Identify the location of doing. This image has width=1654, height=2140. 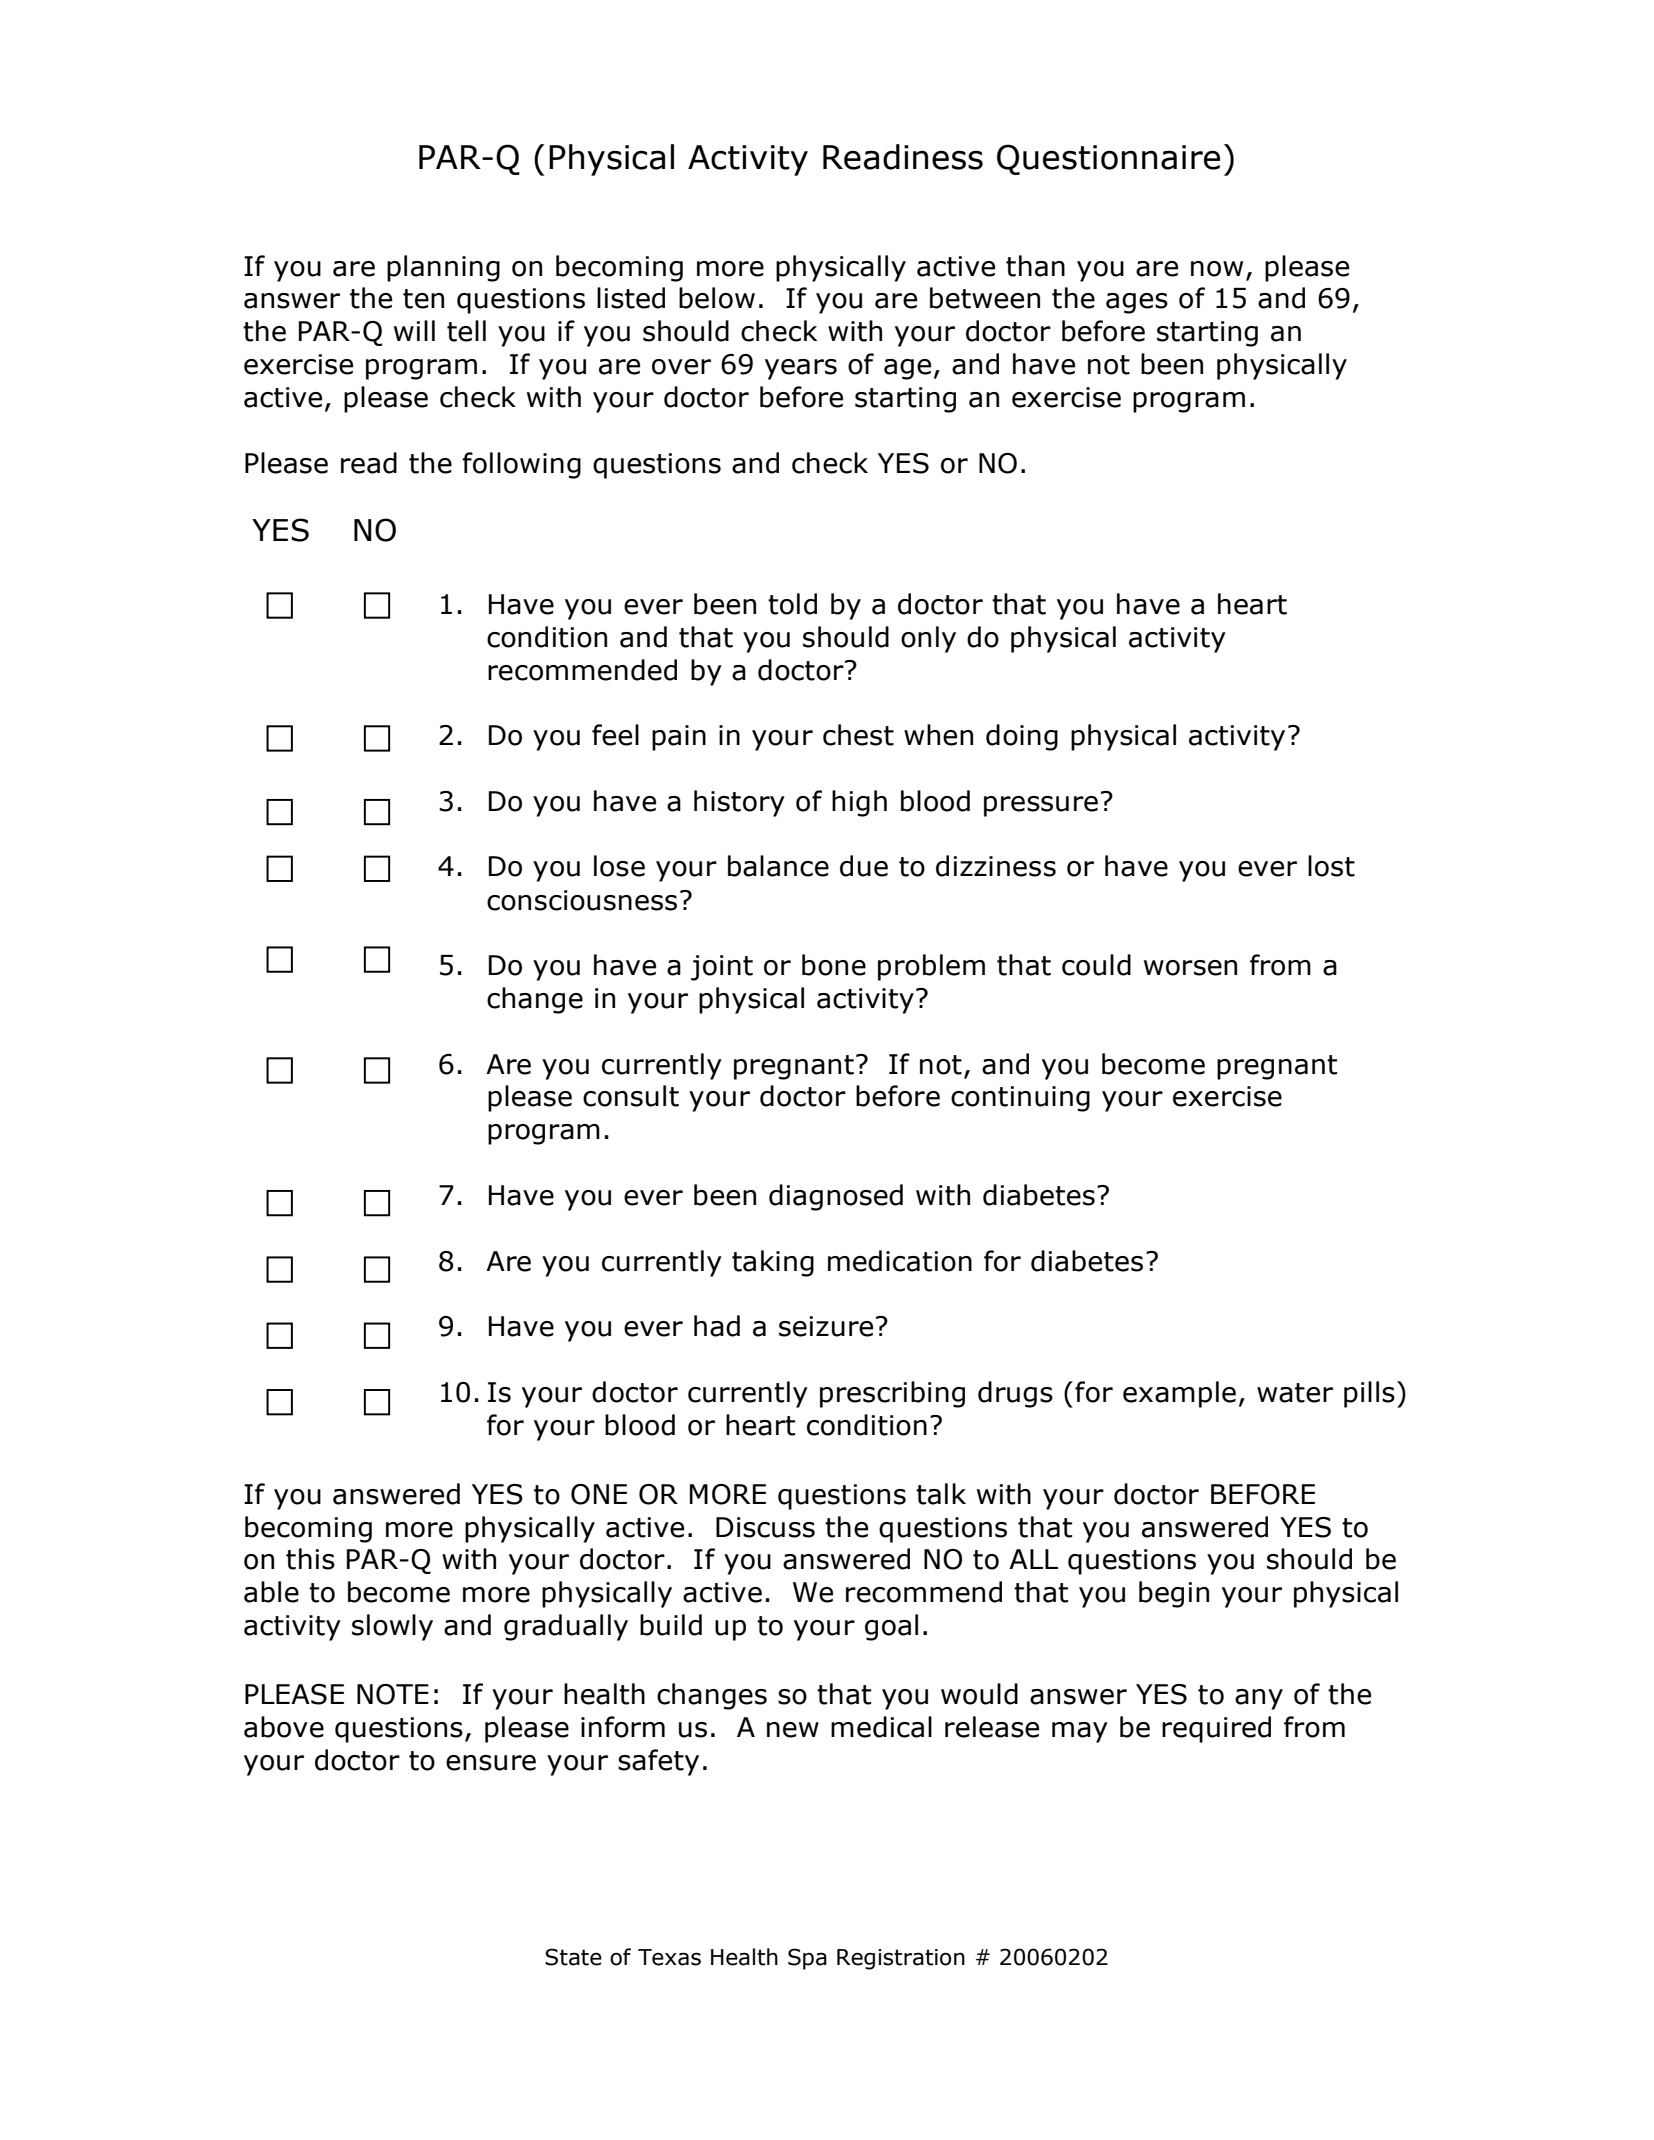
(1022, 737).
